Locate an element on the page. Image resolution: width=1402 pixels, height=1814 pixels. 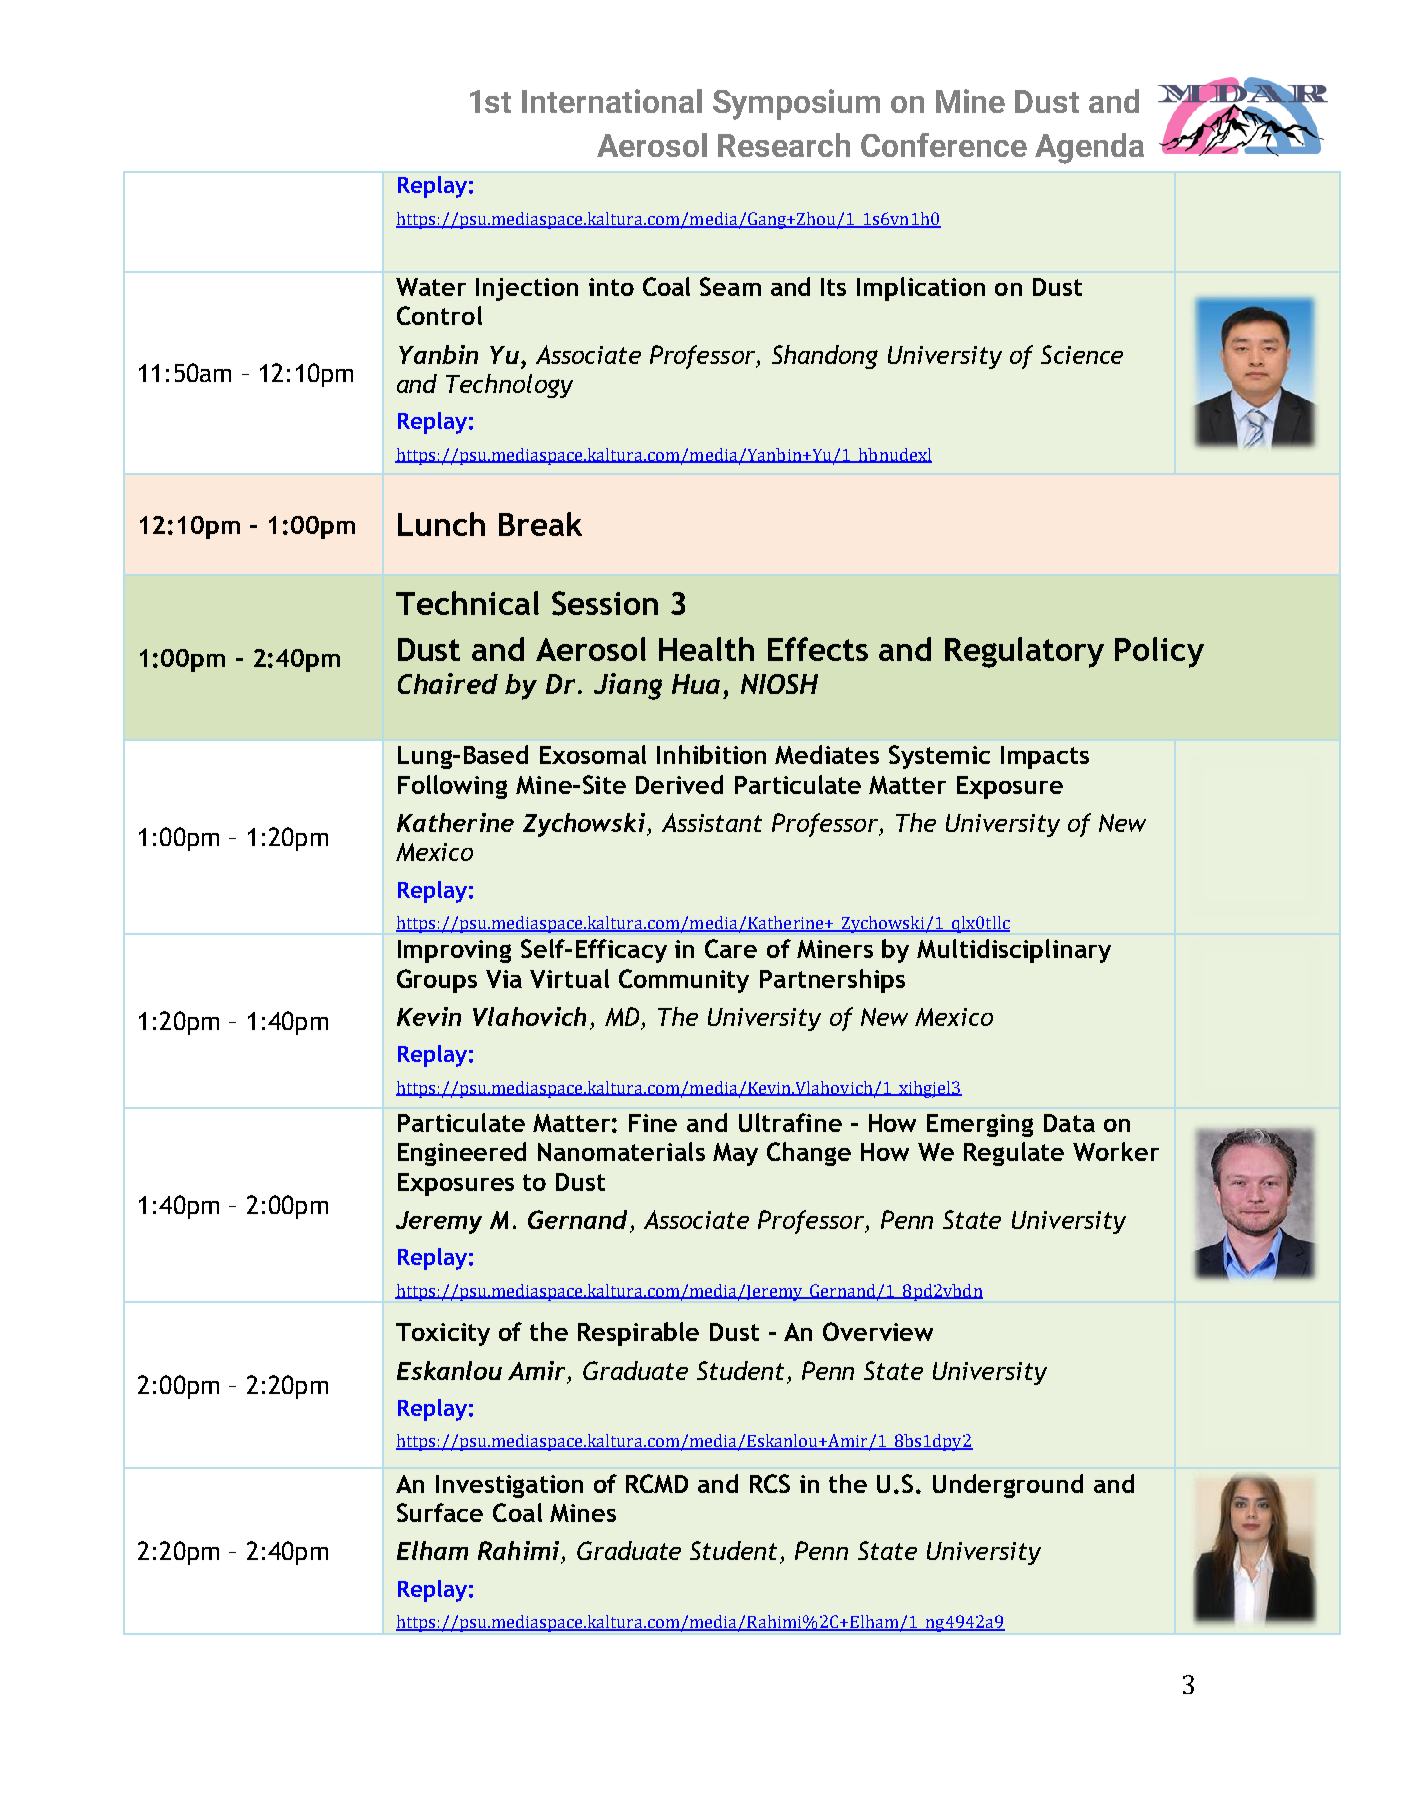
Technical is located at coordinates (467, 603).
